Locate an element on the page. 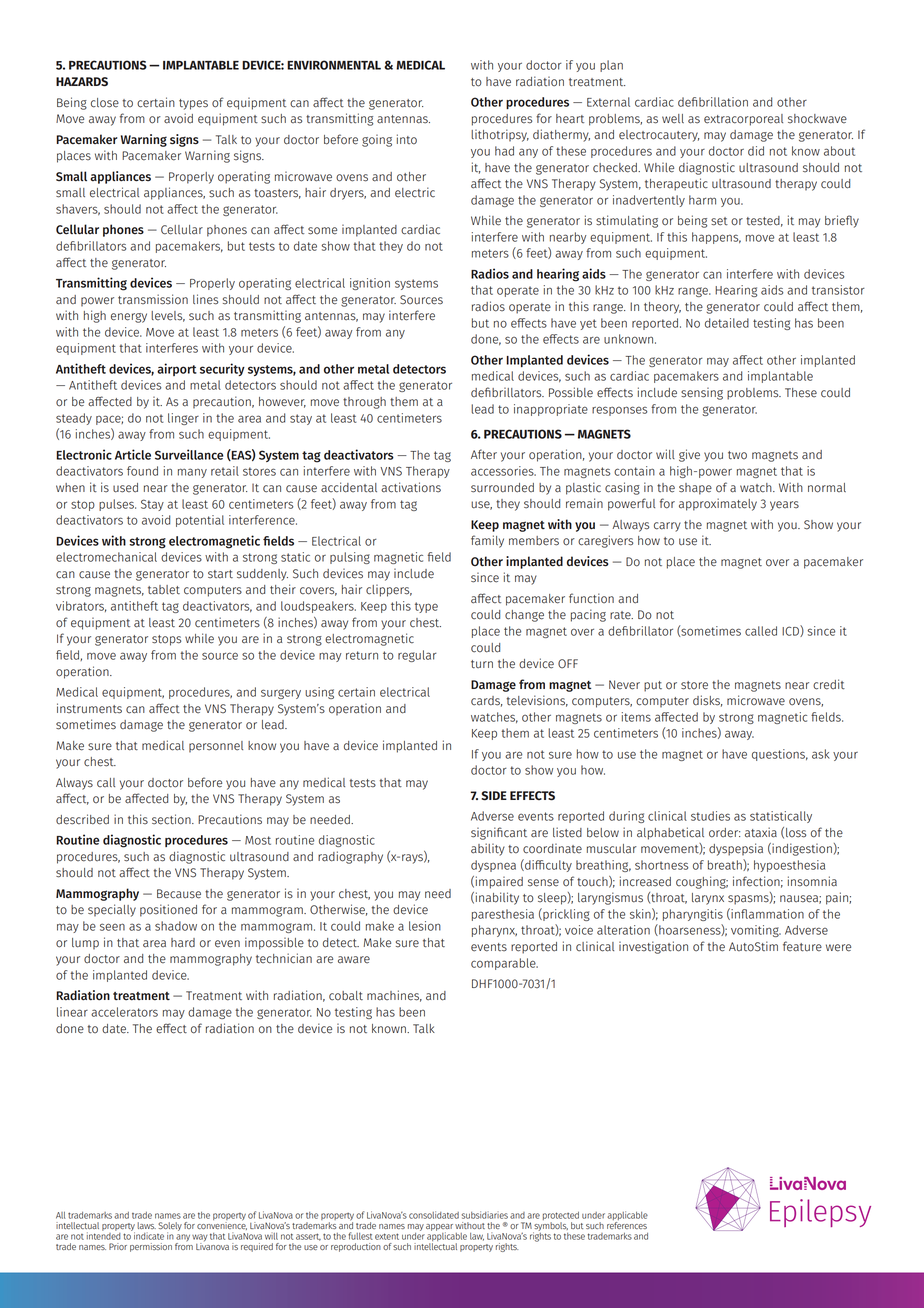 The image size is (924, 1308). ICD is located at coordinates (791, 631).
